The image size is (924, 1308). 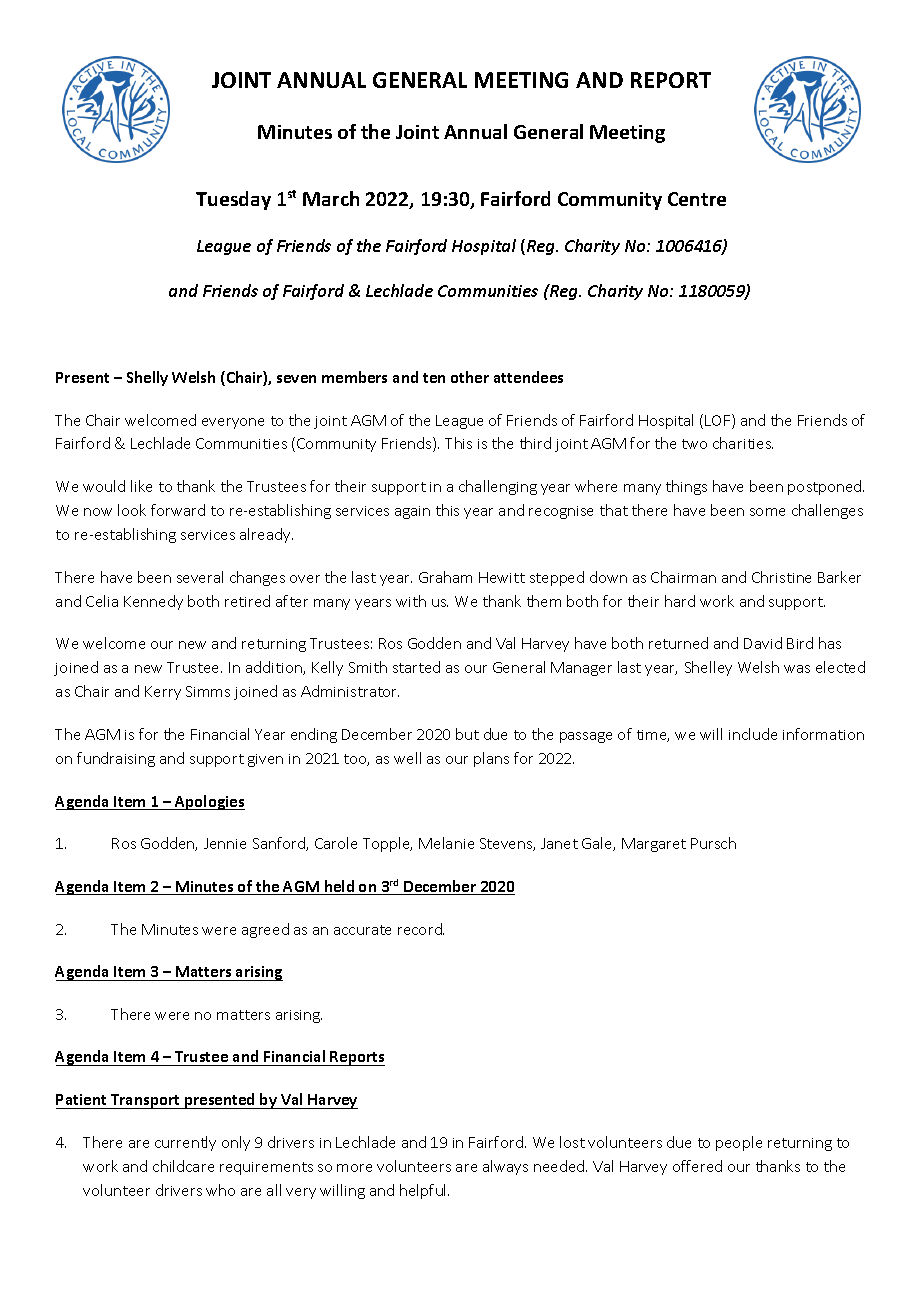 I want to click on Tuesday, so click(x=233, y=200).
